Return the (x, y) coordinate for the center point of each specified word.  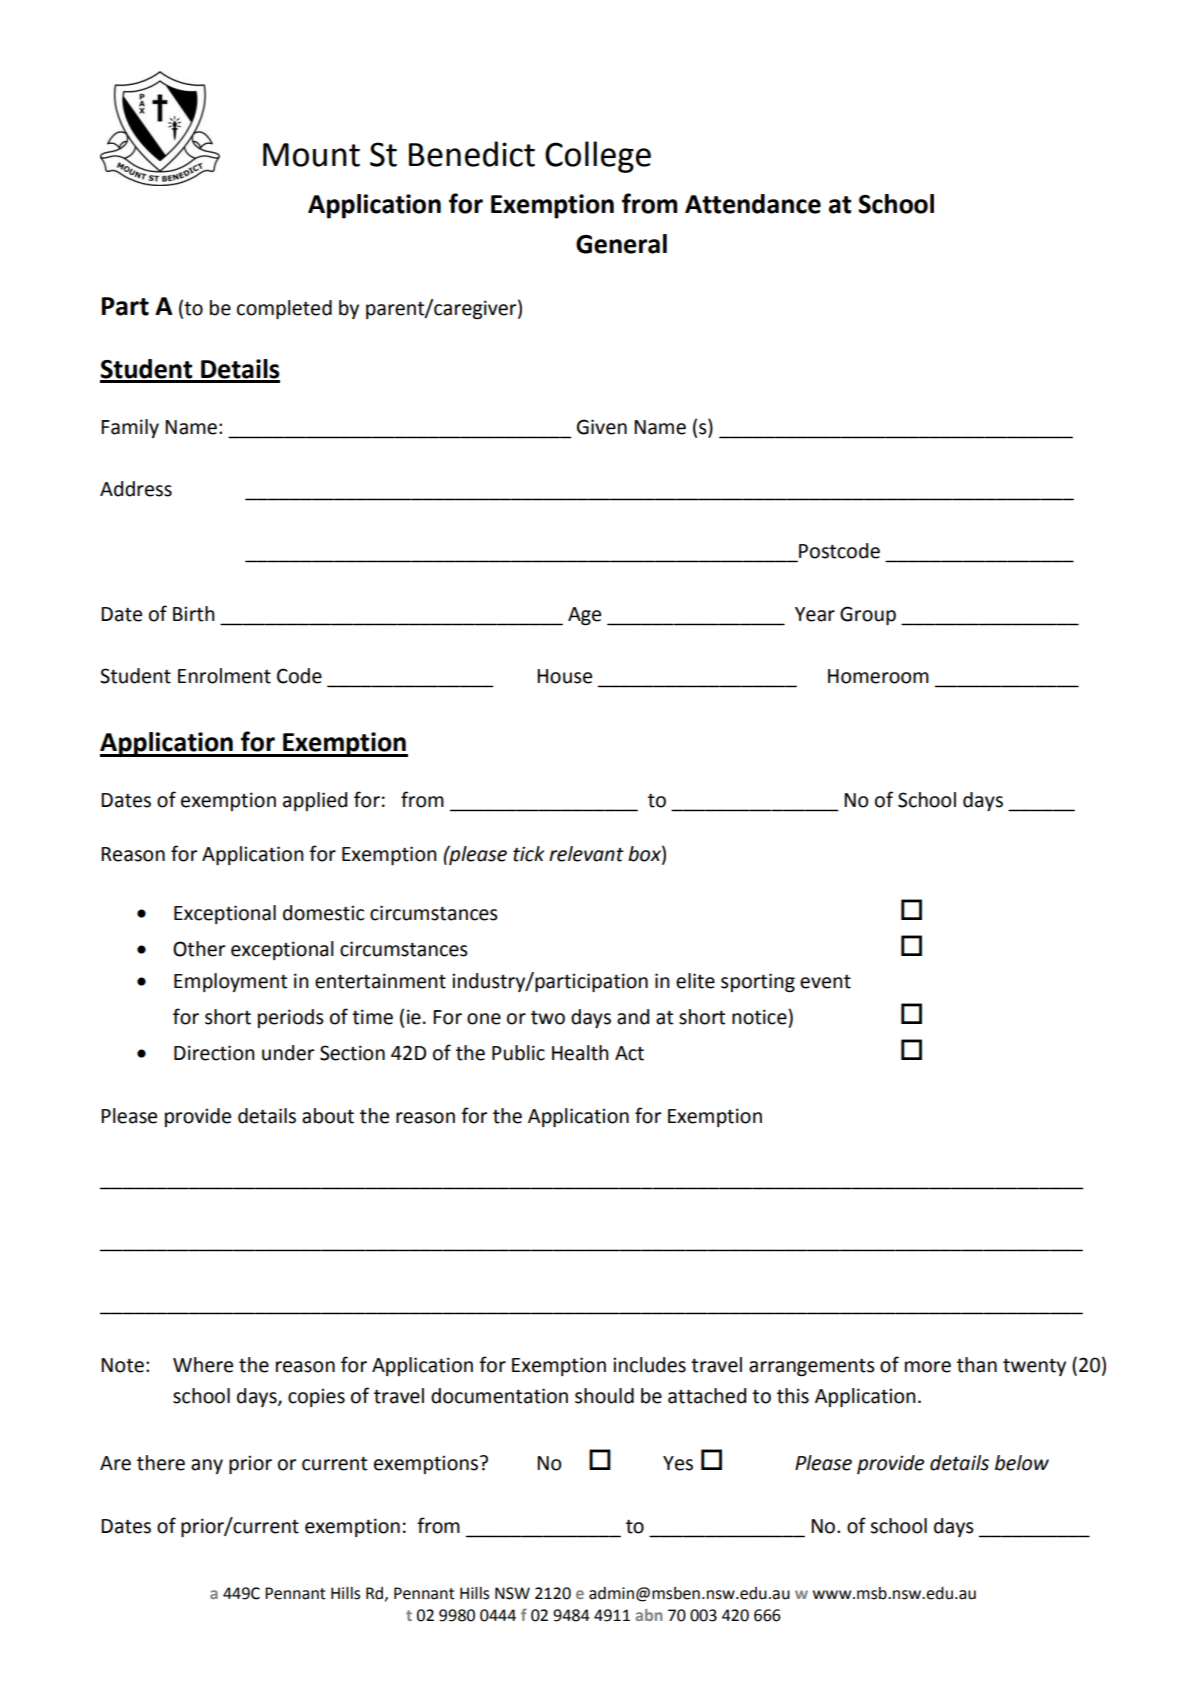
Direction (214, 1053)
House (564, 676)
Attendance (753, 204)
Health (580, 1053)
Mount (311, 155)
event (825, 981)
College (598, 157)
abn (648, 1615)
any (207, 1466)
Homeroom (878, 676)
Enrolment (224, 676)
